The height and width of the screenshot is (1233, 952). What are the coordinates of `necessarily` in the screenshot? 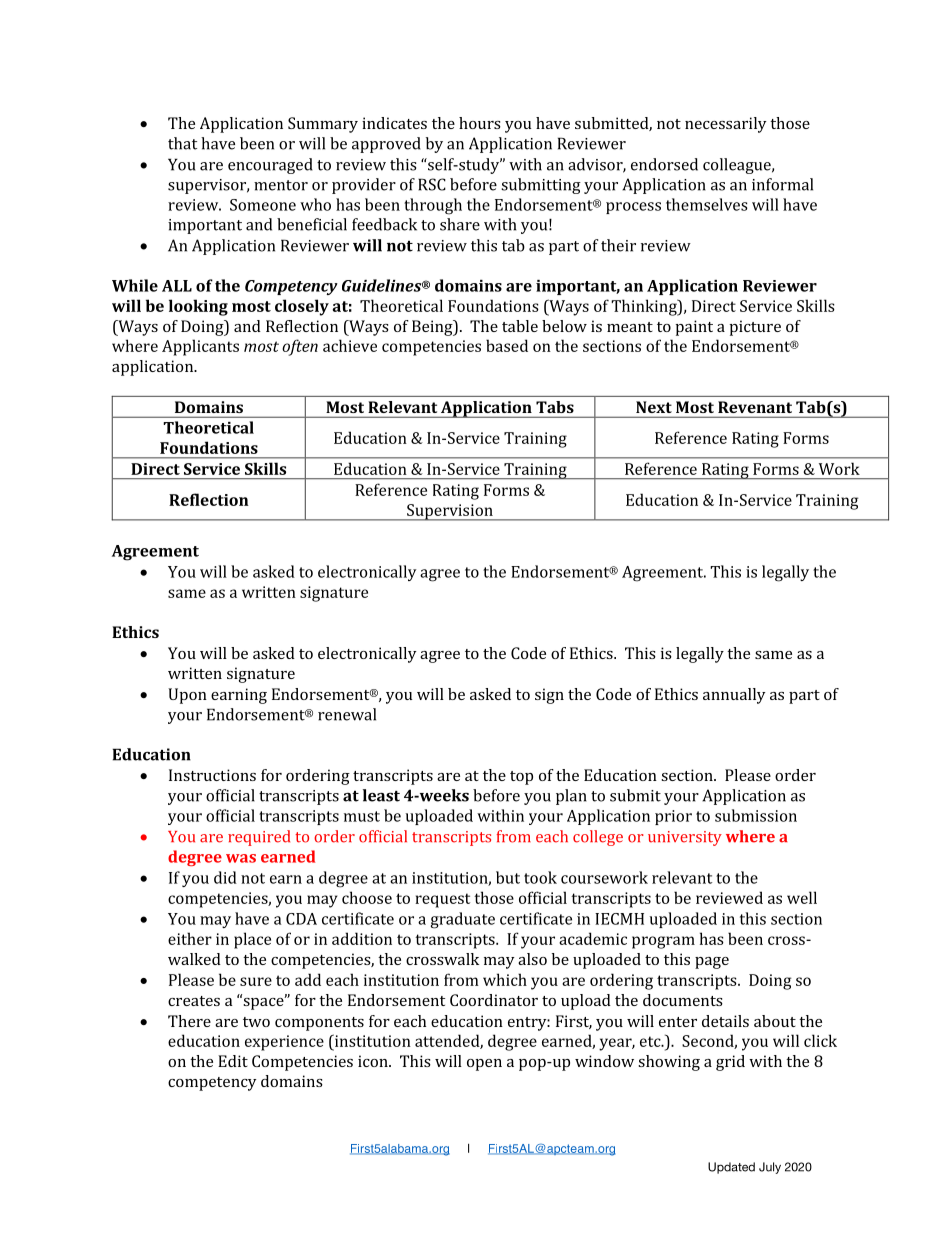 It's located at (726, 125).
